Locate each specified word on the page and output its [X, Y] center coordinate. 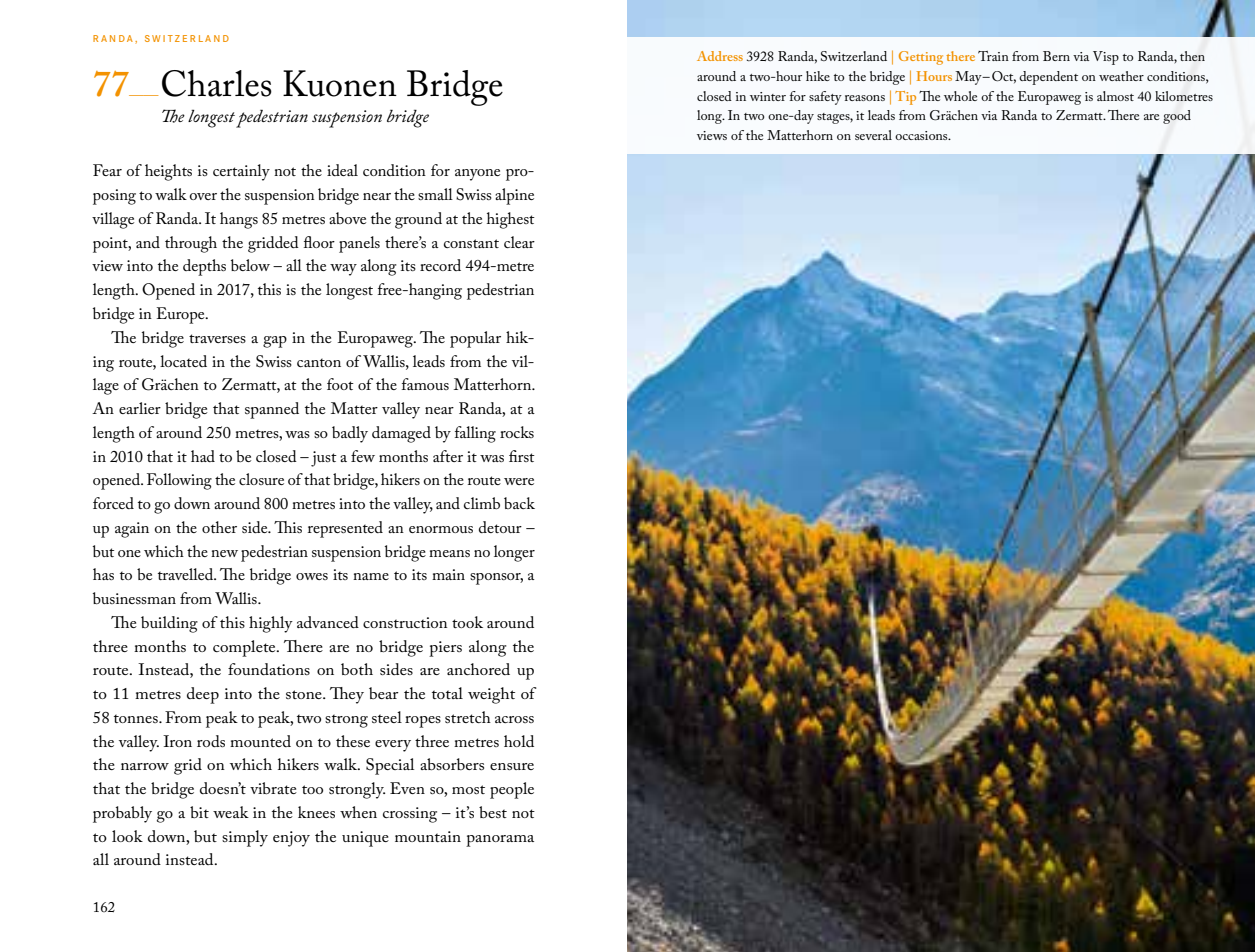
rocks [517, 432]
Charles [217, 83]
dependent [1048, 78]
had [203, 456]
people [512, 790]
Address [720, 56]
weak [231, 812]
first [522, 456]
